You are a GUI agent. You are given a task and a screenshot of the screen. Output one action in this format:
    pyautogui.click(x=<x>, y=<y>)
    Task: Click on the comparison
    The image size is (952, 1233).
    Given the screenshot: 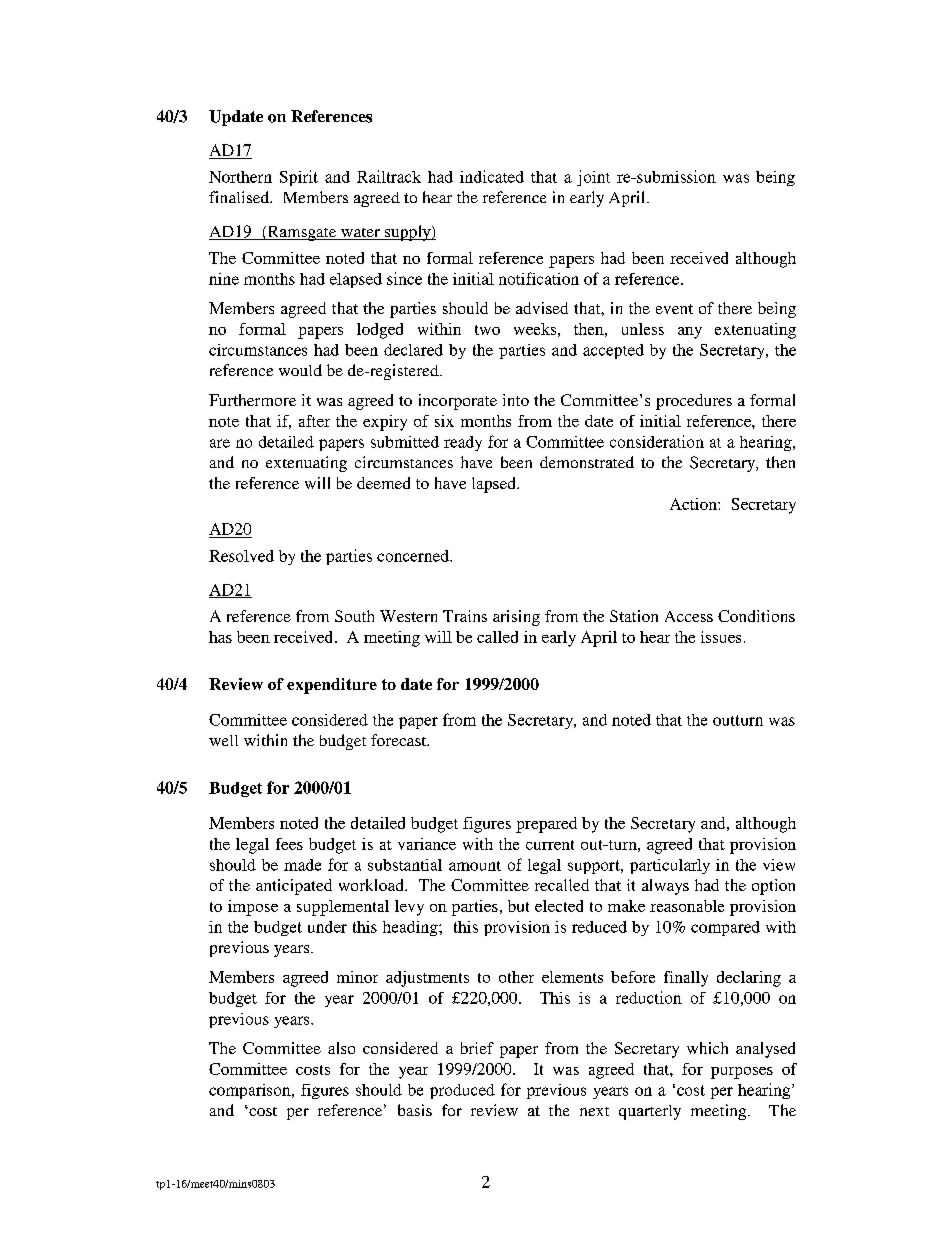 What is the action you would take?
    pyautogui.click(x=251, y=1091)
